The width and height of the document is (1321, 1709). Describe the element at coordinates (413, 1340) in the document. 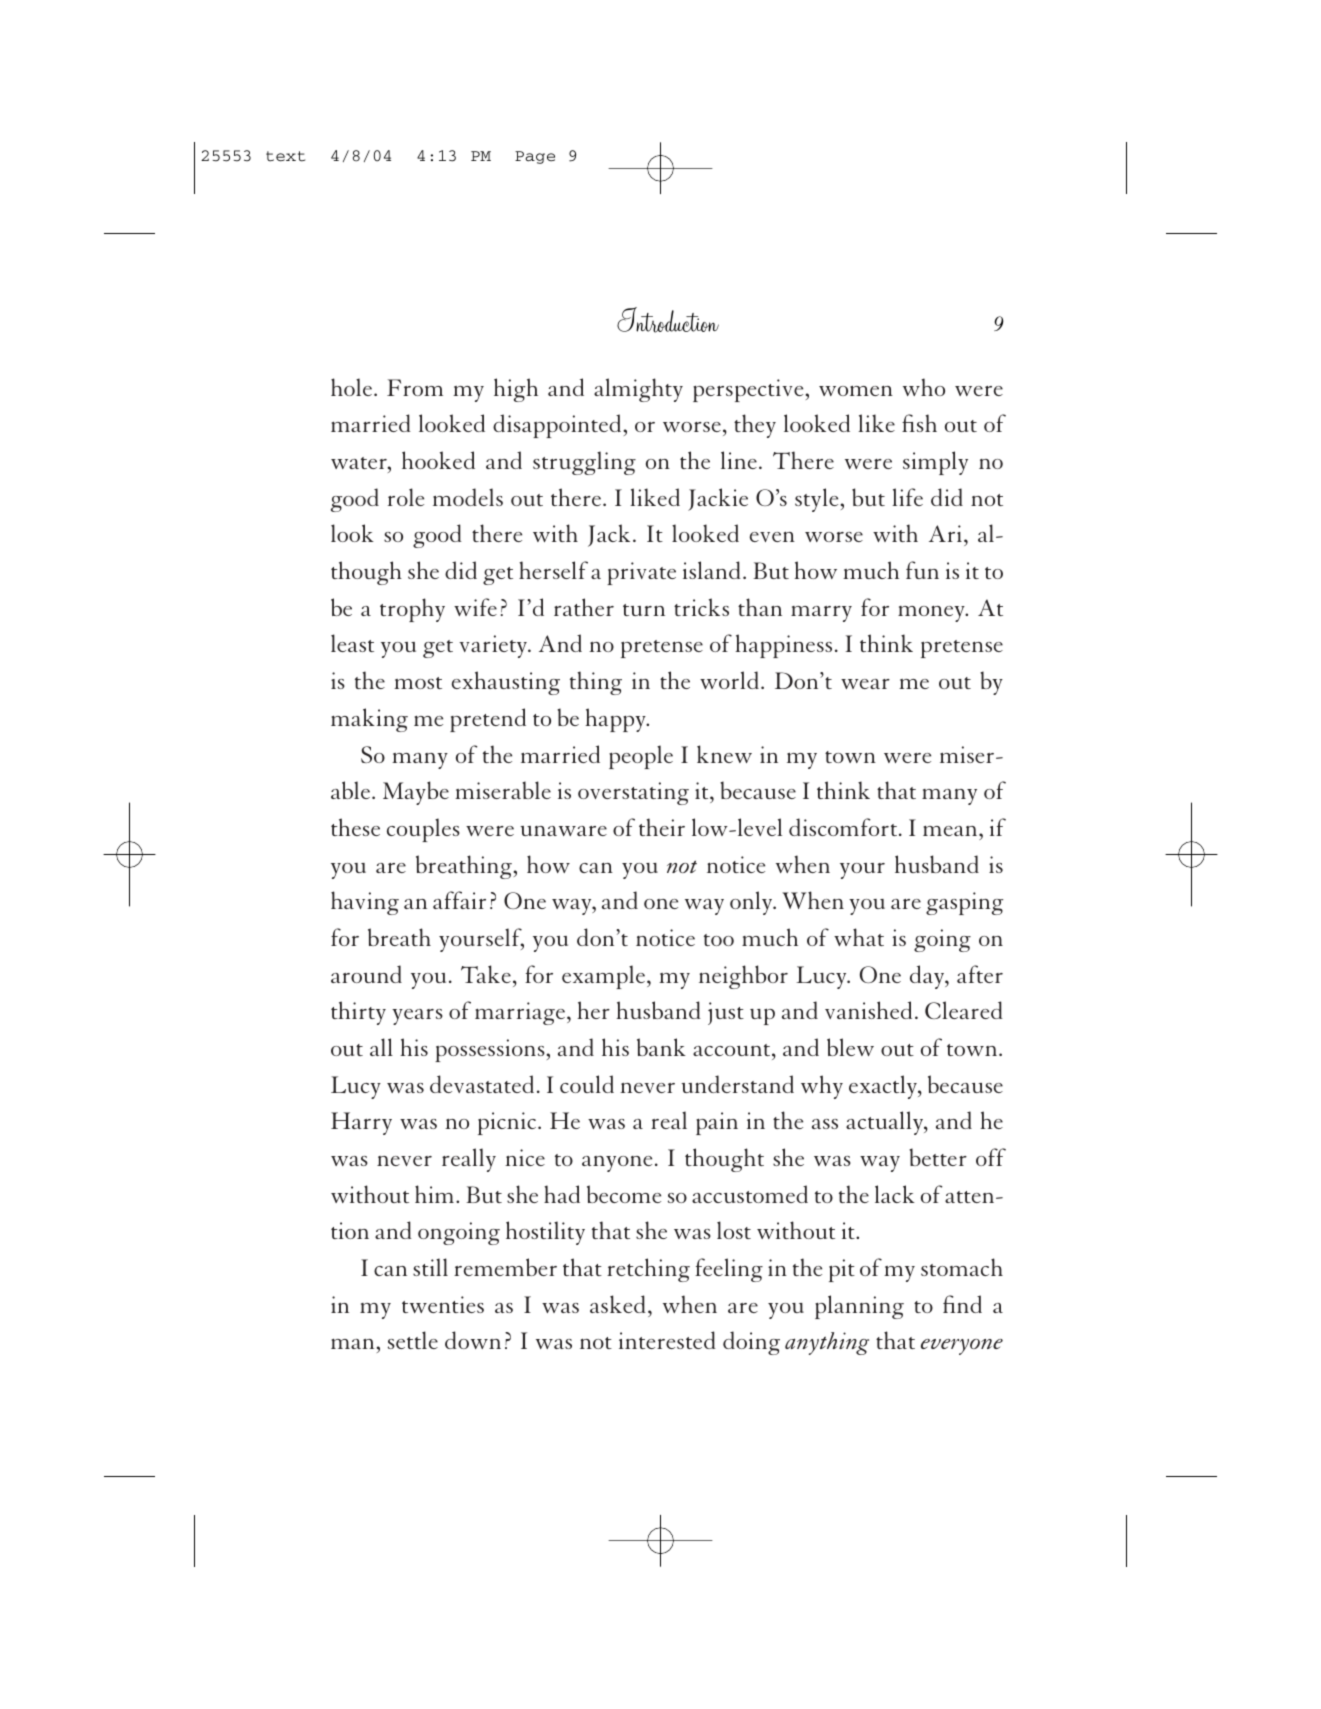

I see `settle` at that location.
